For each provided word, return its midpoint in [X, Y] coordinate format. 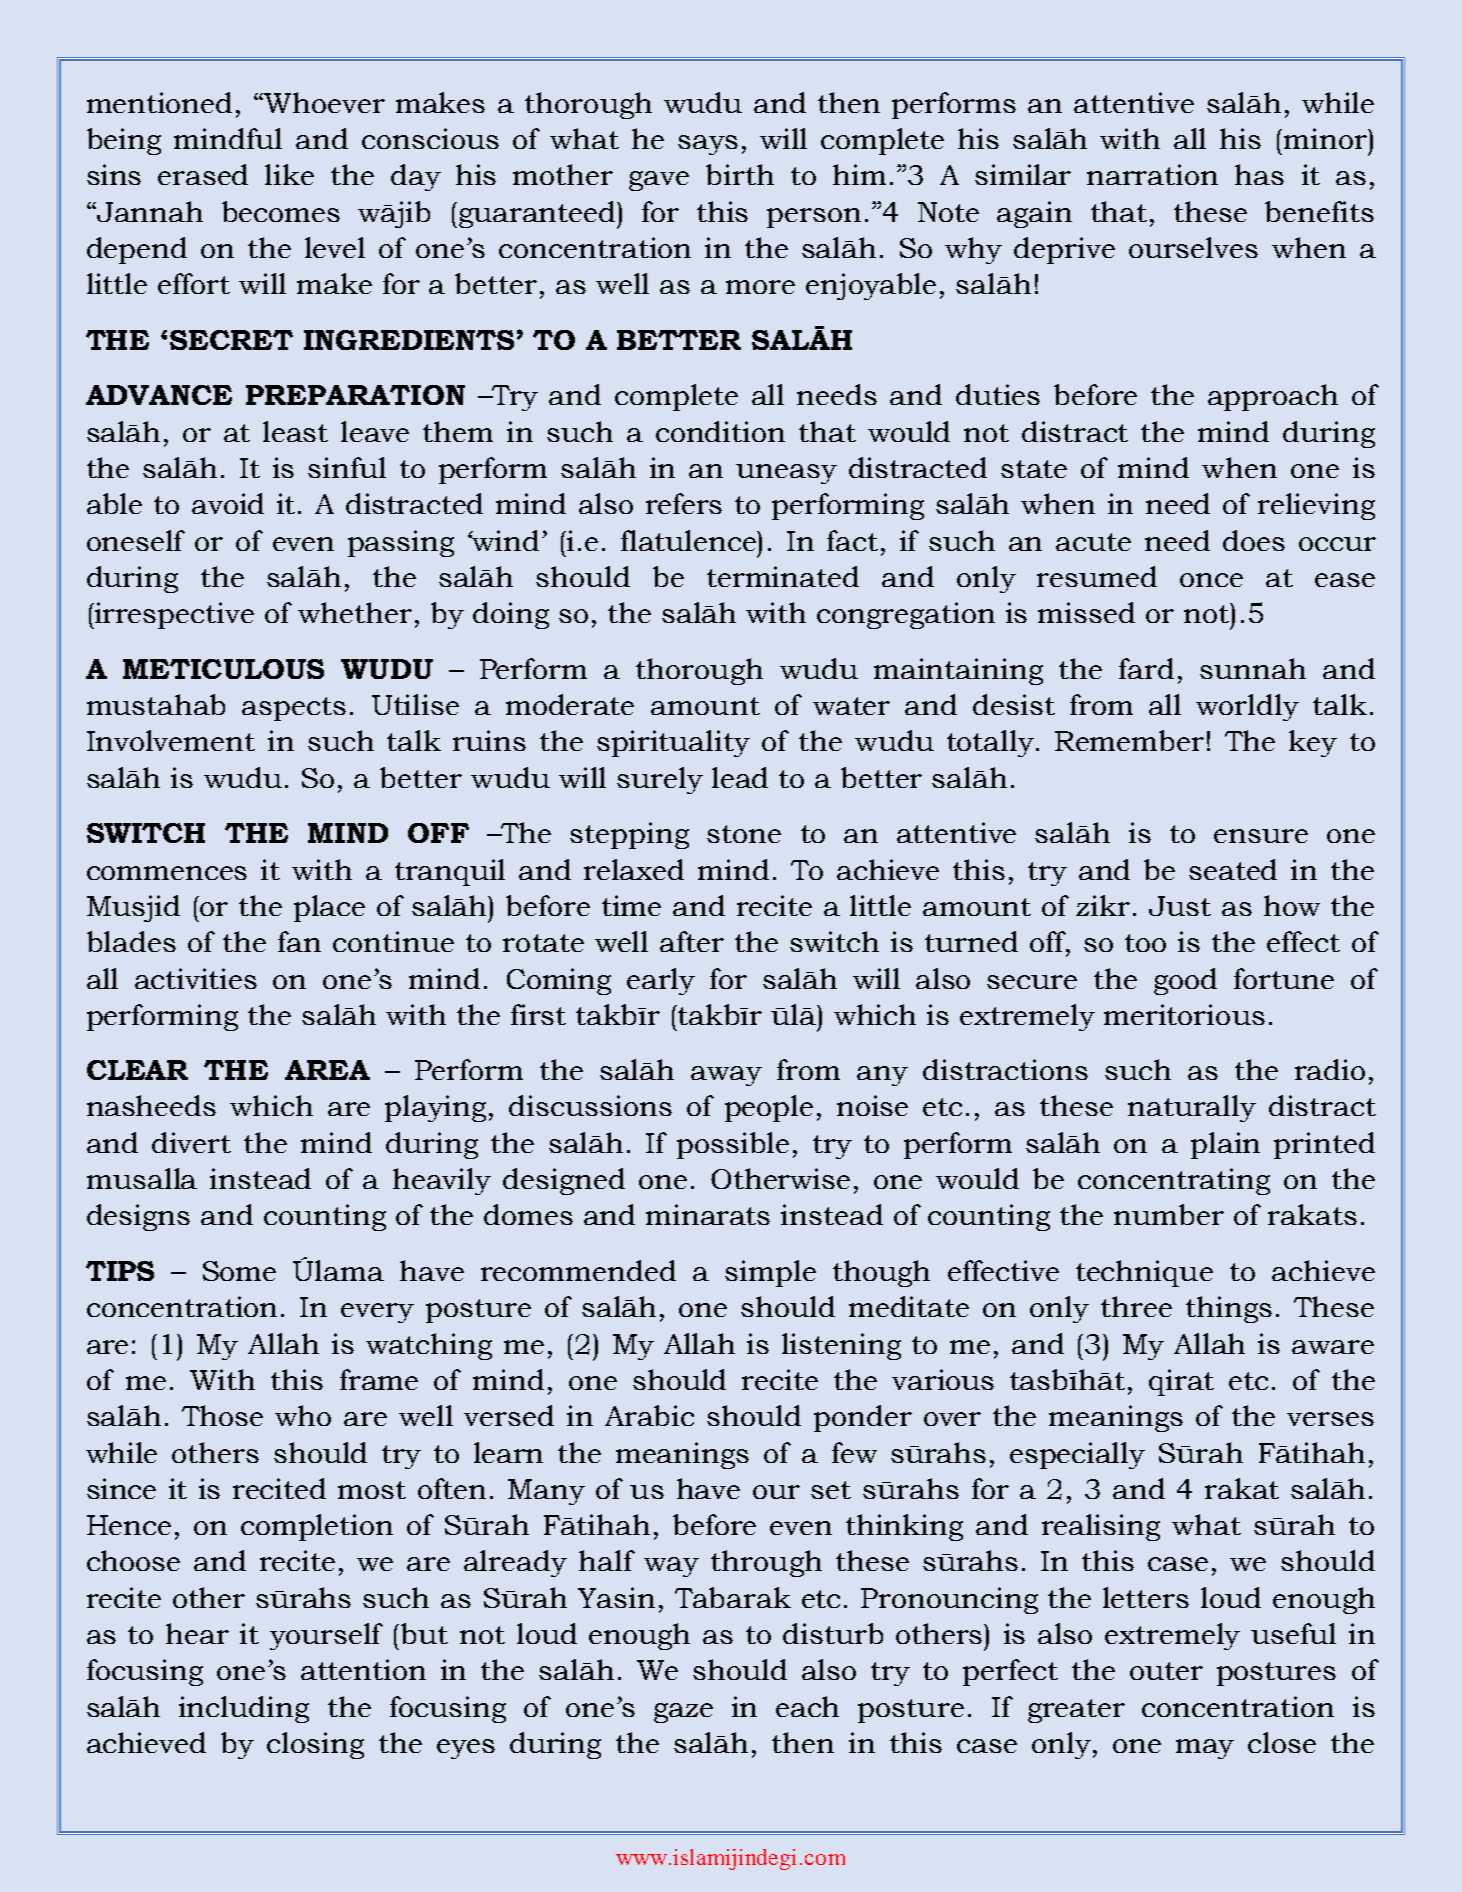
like [289, 174]
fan [299, 941]
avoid [228, 503]
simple [770, 1273]
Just [1180, 906]
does [1254, 540]
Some [239, 1271]
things [1229, 1309]
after [692, 941]
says [708, 145]
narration [1152, 174]
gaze [683, 1713]
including [244, 1709]
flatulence [690, 540]
